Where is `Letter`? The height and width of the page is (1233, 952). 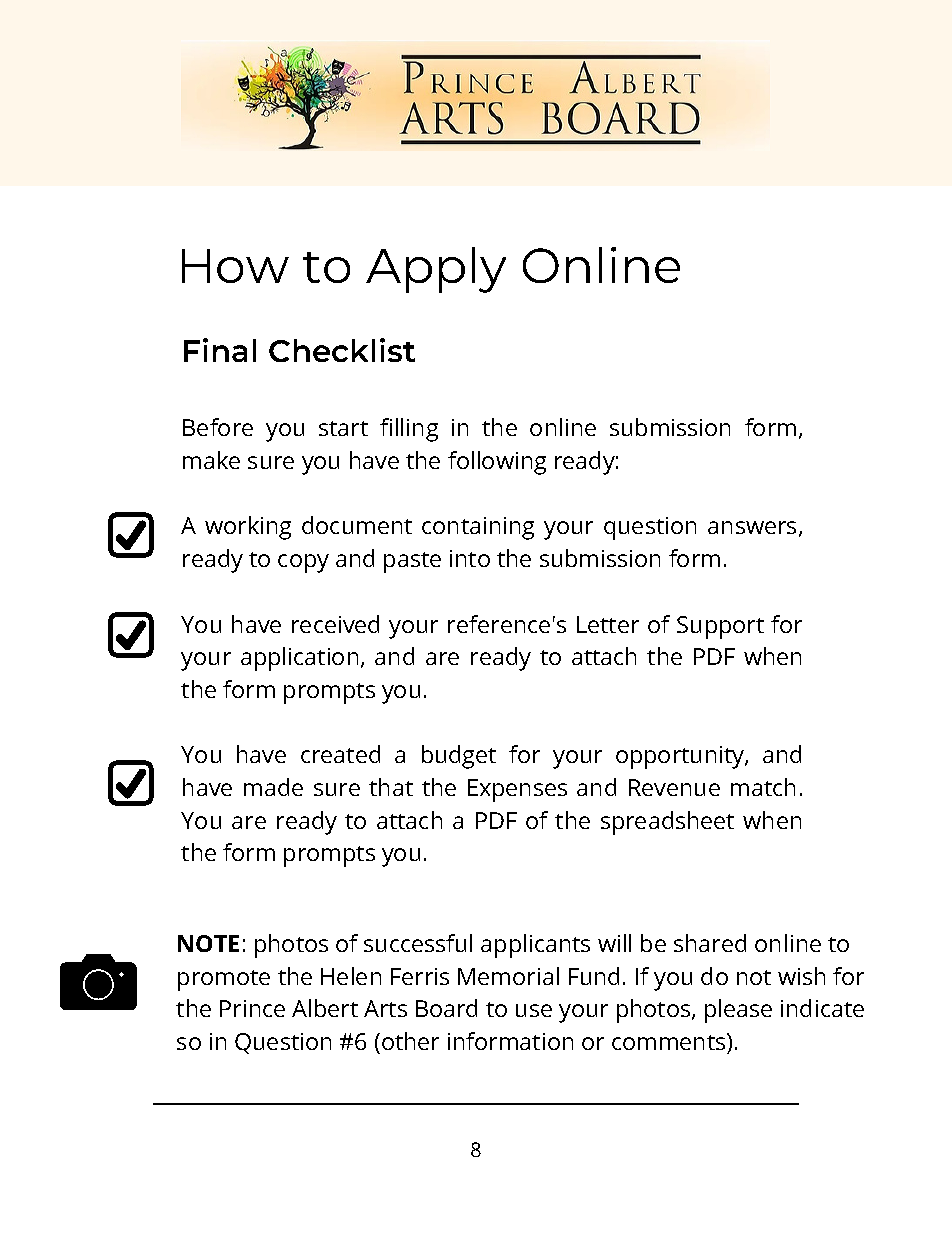 Letter is located at coordinates (608, 624).
